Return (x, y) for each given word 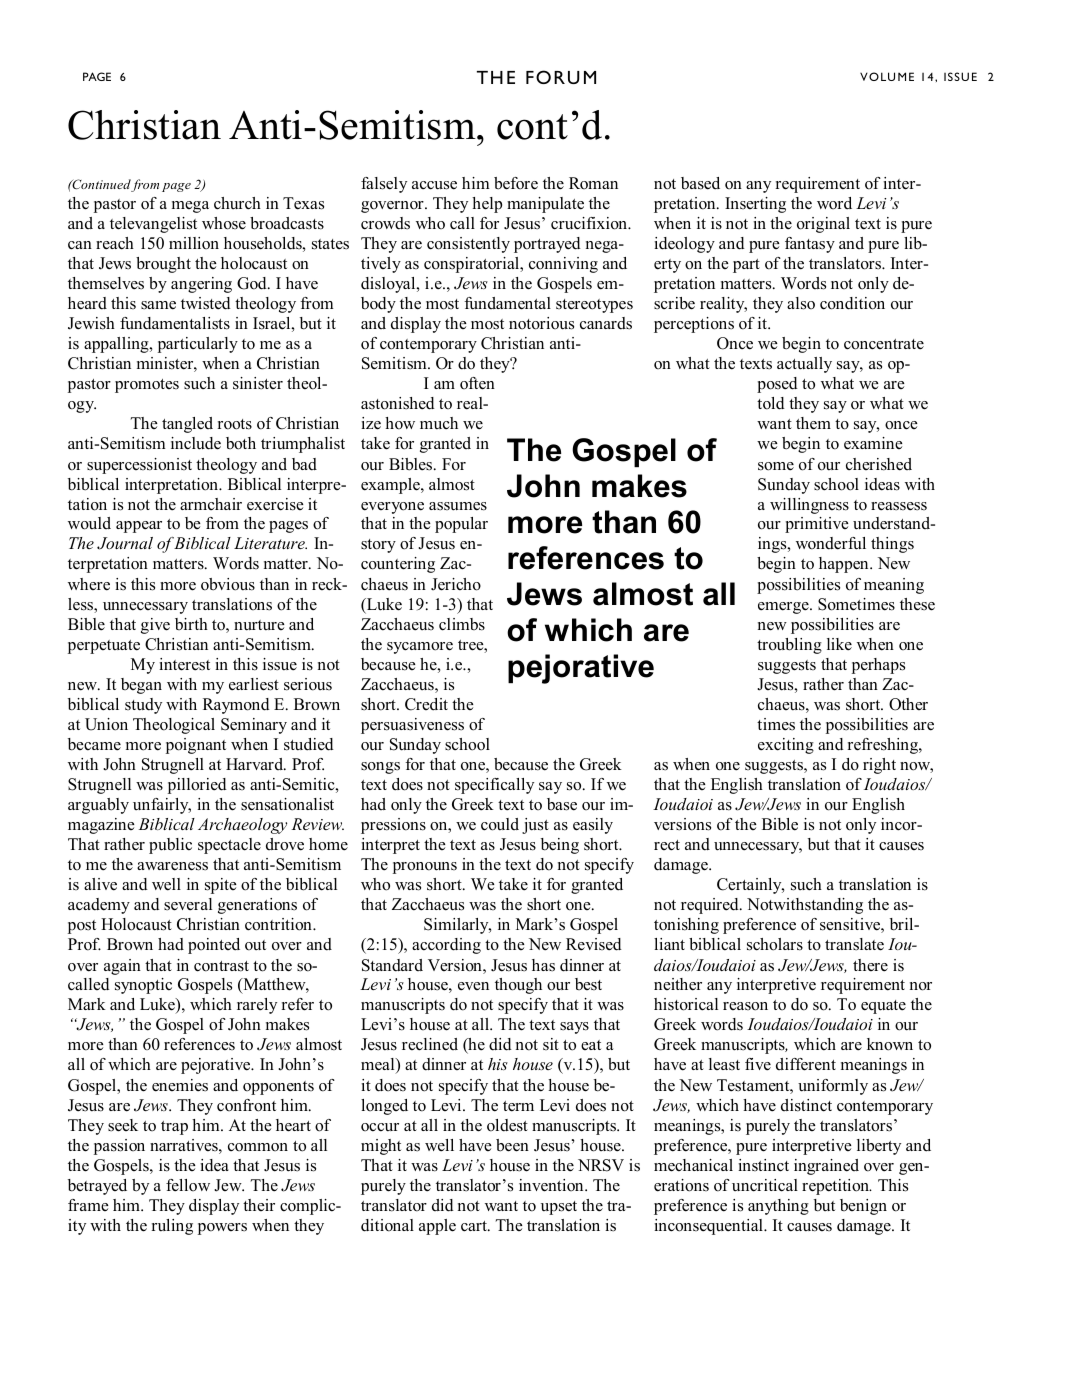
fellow (188, 1185)
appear (139, 527)
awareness (172, 866)
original (823, 225)
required (711, 906)
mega (190, 207)
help (487, 205)
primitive (817, 525)
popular (461, 525)
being (560, 846)
